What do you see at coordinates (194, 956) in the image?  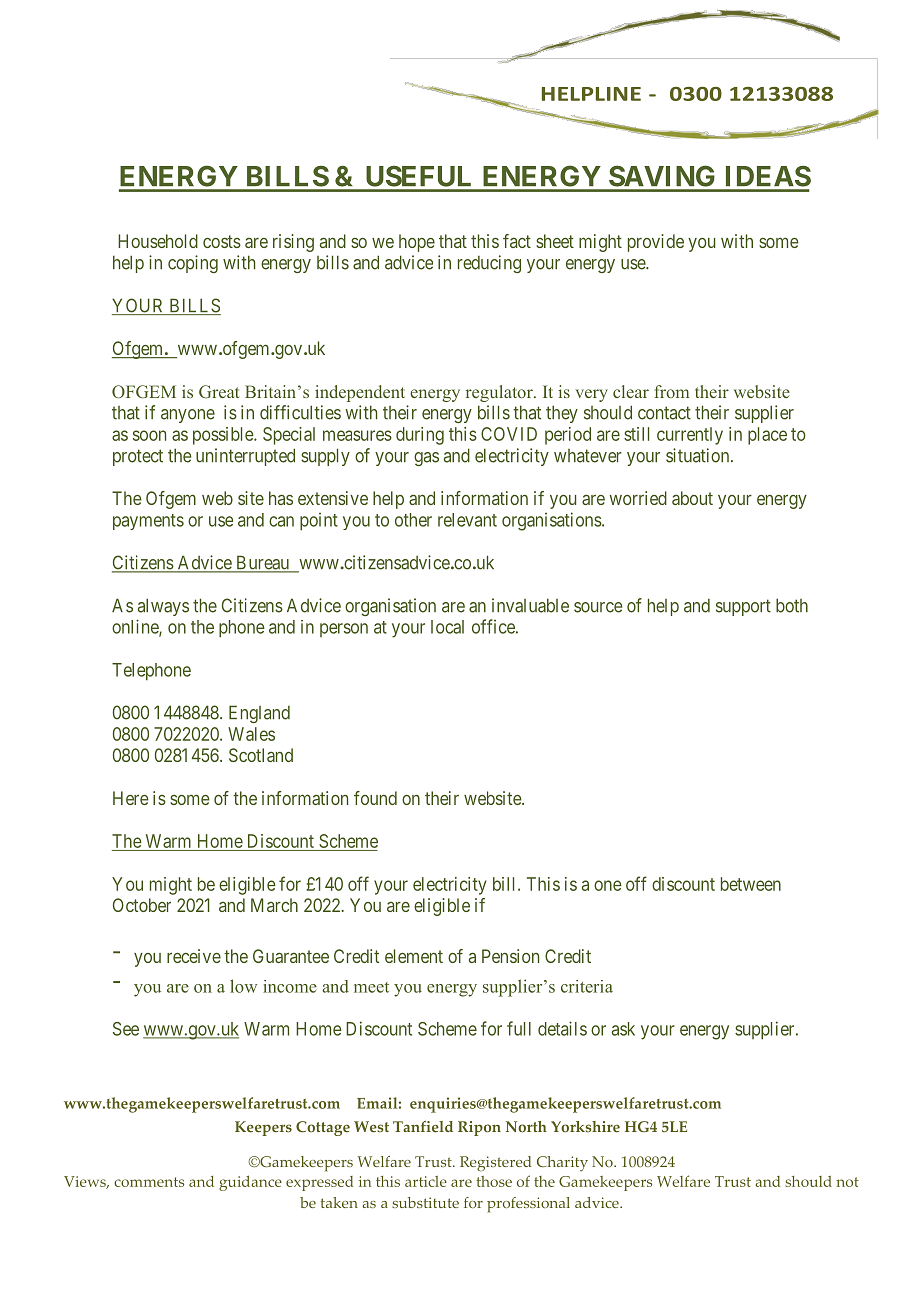 I see `receive` at bounding box center [194, 956].
